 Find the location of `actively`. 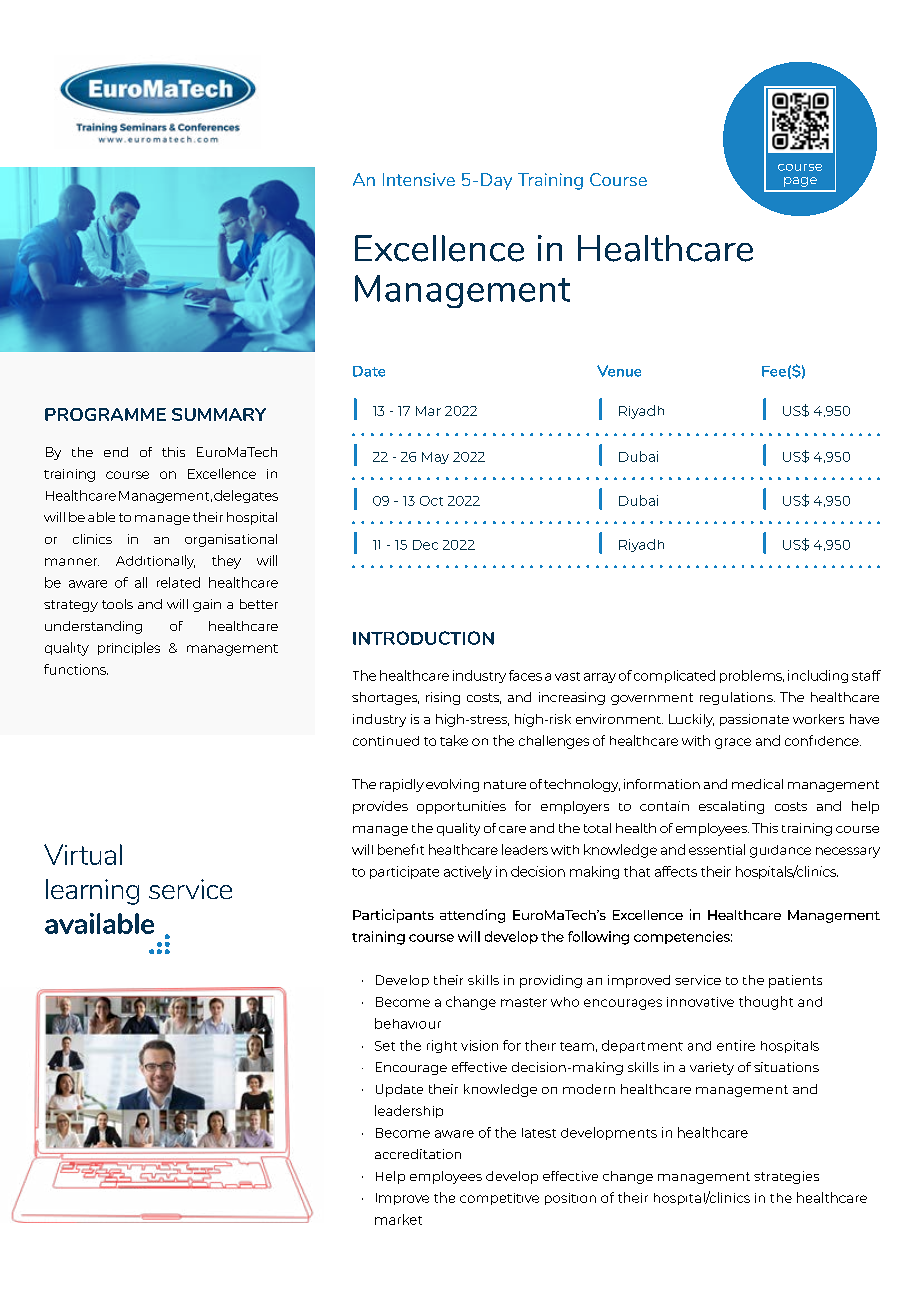

actively is located at coordinates (468, 872).
